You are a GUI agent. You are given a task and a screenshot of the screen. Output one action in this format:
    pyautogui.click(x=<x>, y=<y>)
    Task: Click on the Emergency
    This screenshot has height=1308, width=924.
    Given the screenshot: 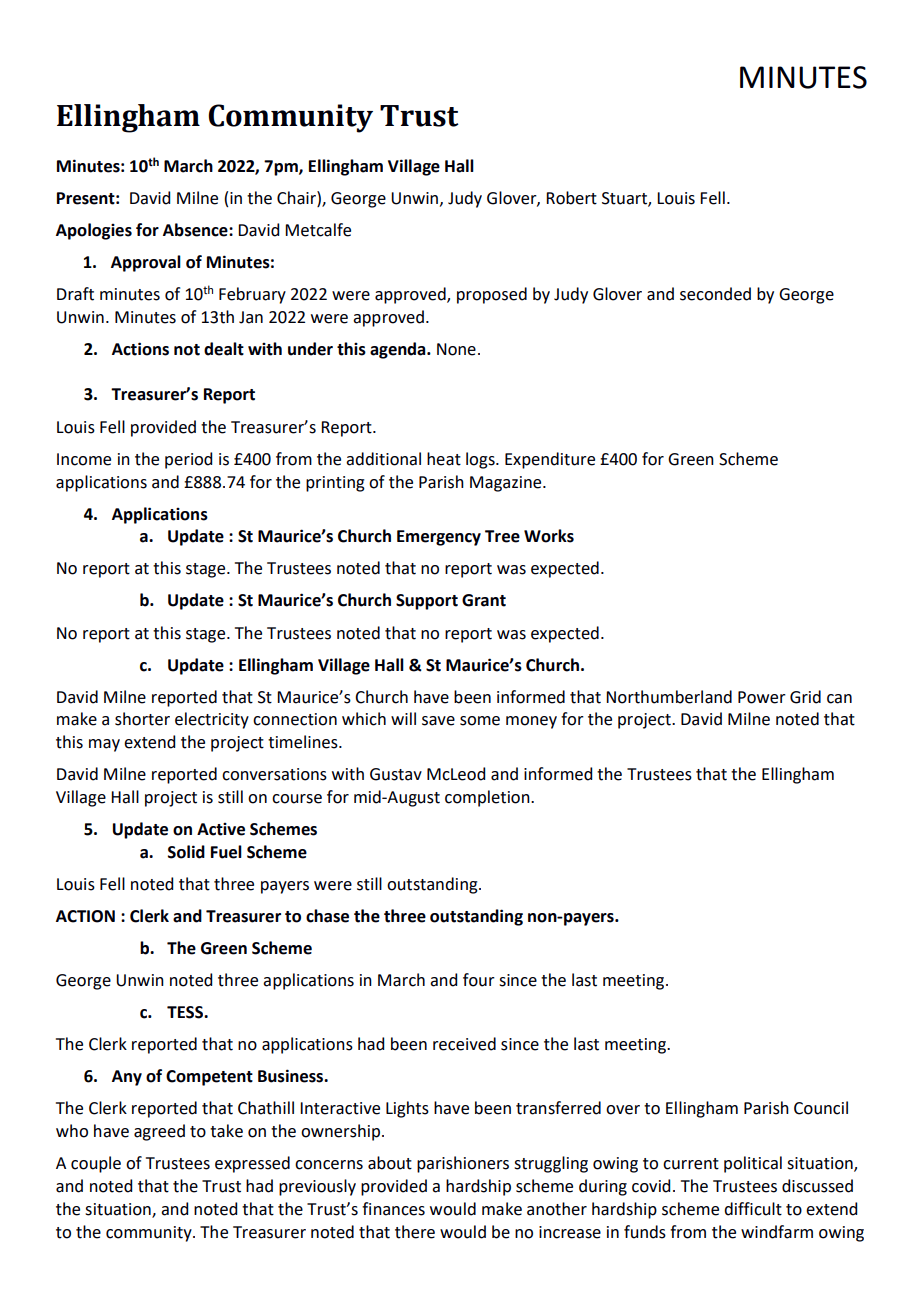 What is the action you would take?
    pyautogui.click(x=439, y=538)
